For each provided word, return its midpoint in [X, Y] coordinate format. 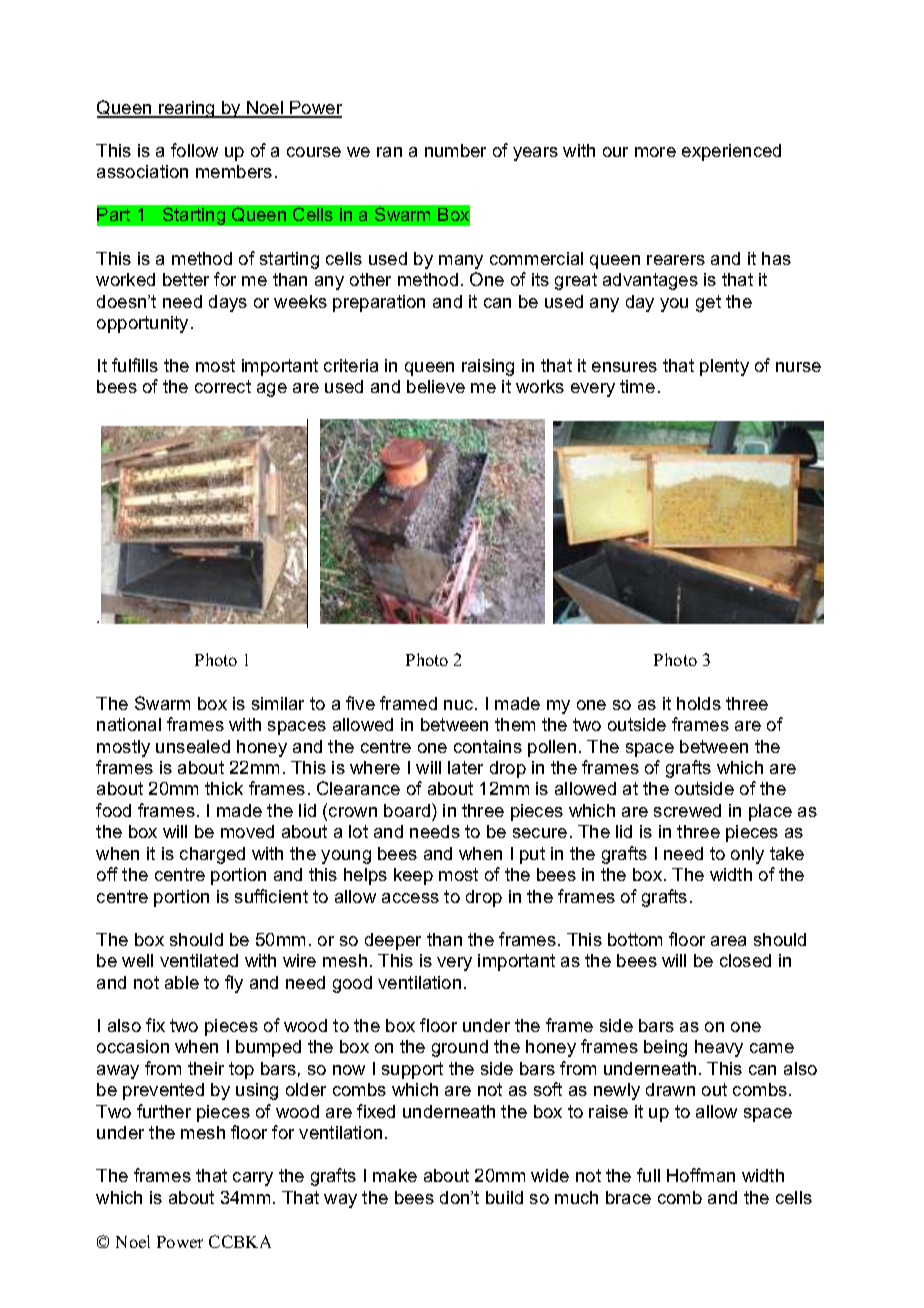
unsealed [193, 746]
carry [253, 1179]
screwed [687, 810]
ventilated [199, 960]
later [465, 767]
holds [699, 703]
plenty [724, 367]
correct [223, 386]
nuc [460, 705]
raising [488, 367]
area [728, 941]
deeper [393, 941]
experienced [731, 152]
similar [278, 703]
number [455, 150]
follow [194, 150]
